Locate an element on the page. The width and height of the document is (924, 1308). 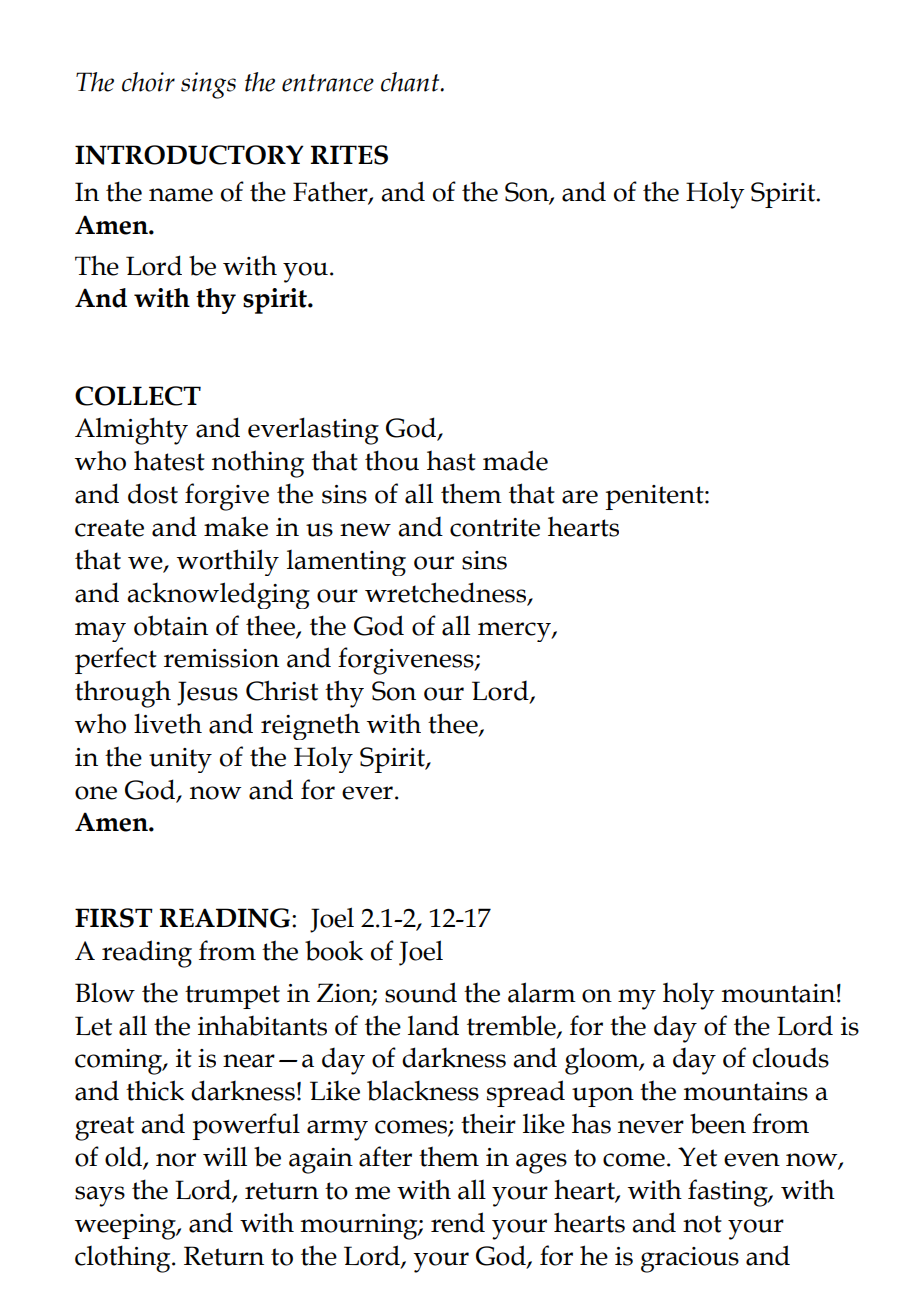
hast is located at coordinates (451, 460).
